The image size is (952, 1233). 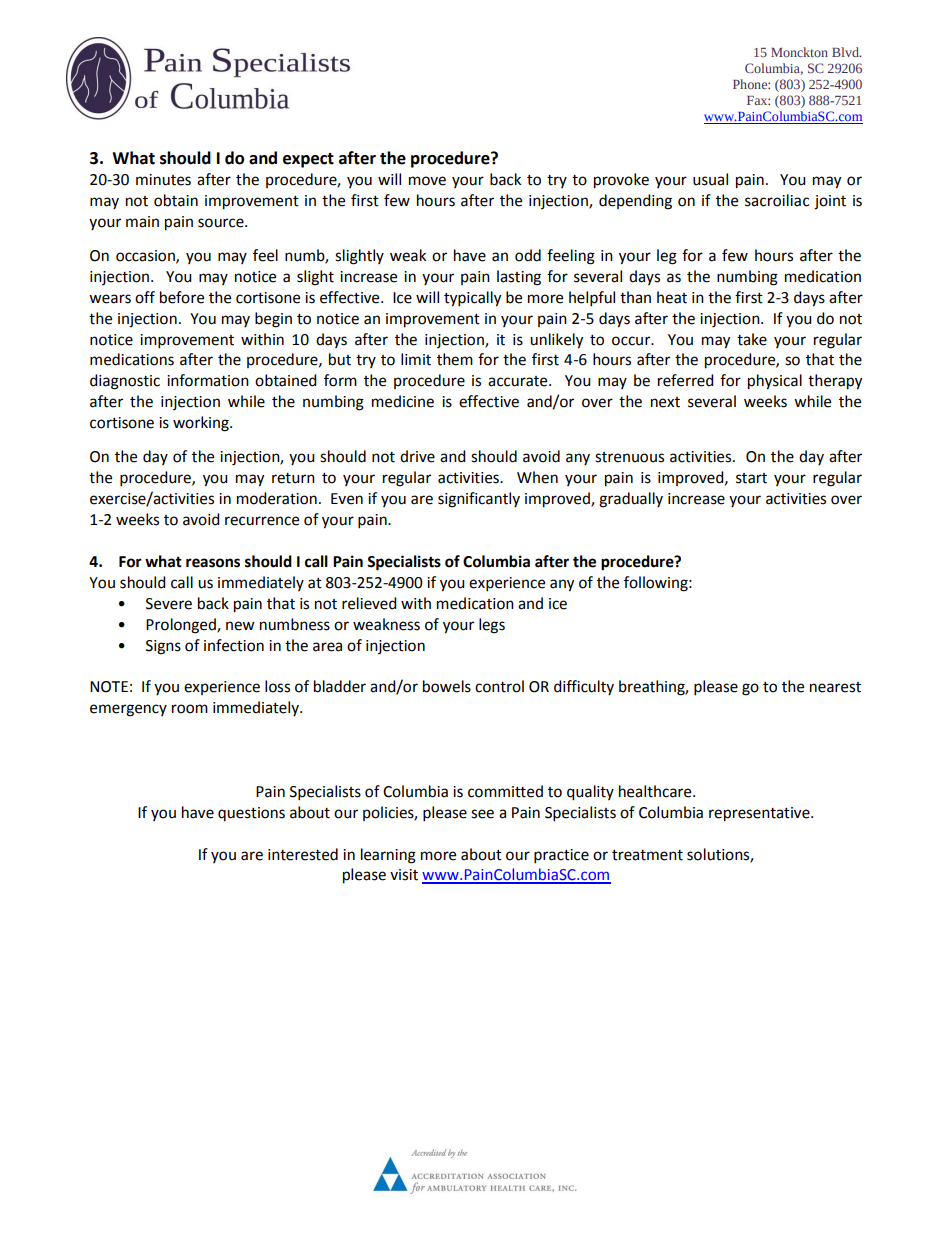 What do you see at coordinates (427, 181) in the screenshot?
I see `move` at bounding box center [427, 181].
